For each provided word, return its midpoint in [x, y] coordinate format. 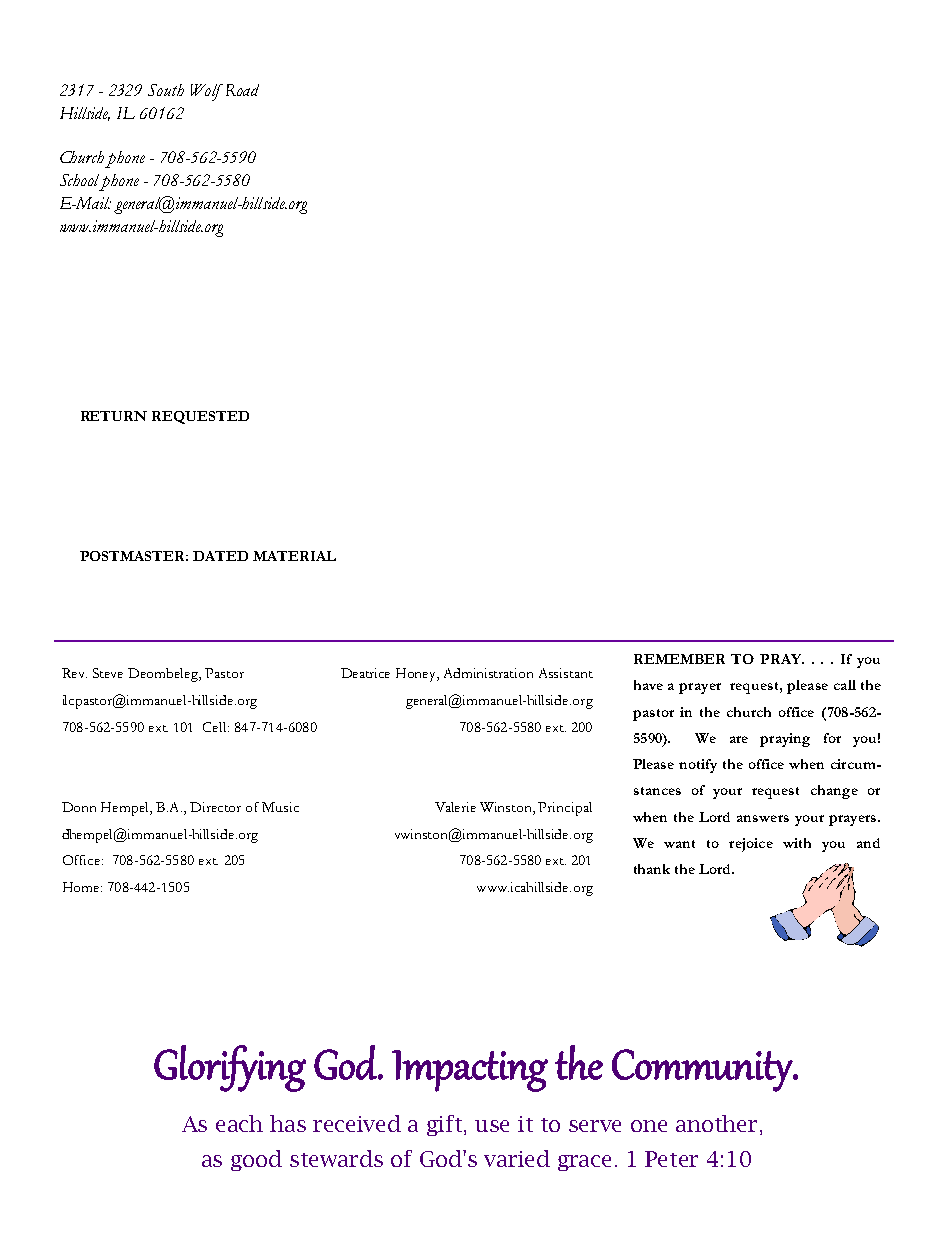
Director [215, 807]
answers [763, 818]
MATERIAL [294, 556]
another [716, 1123]
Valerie [455, 807]
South [166, 90]
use [492, 1126]
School [81, 181]
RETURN [114, 416]
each [239, 1123]
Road [242, 90]
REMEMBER [679, 659]
